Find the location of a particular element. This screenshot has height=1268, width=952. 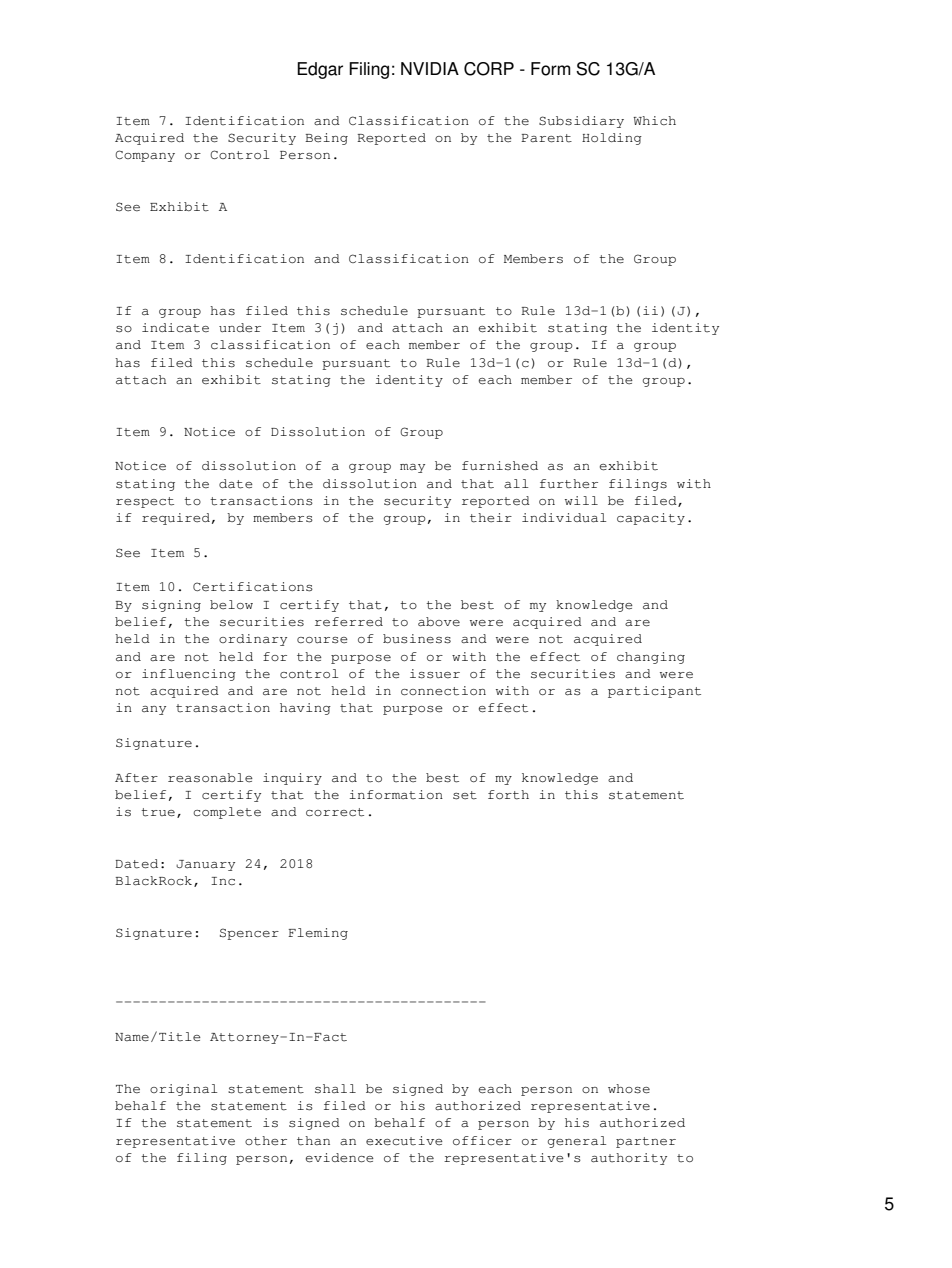

NVIDIA is located at coordinates (430, 68).
